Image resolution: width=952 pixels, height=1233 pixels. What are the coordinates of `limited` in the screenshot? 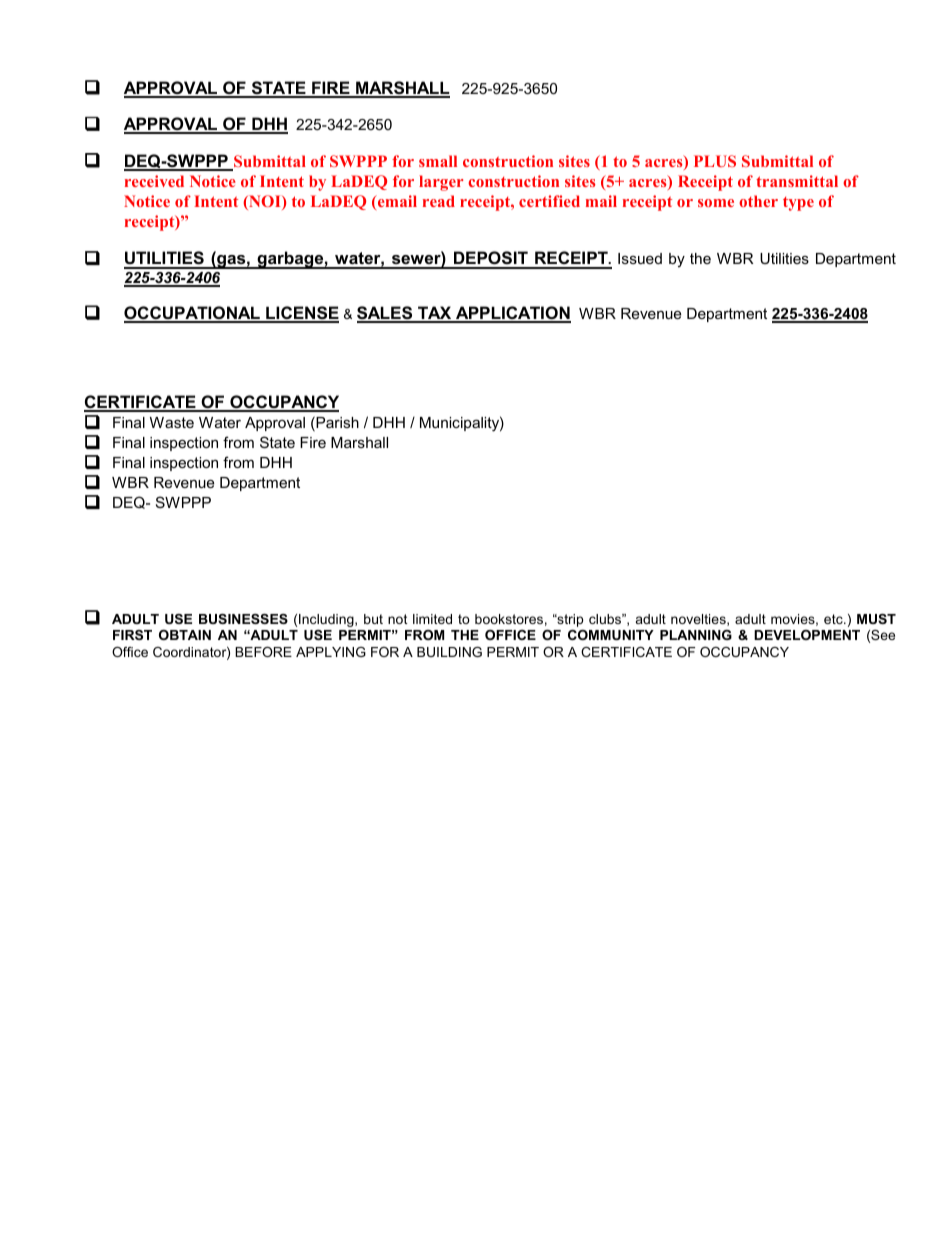 It's located at (432, 619).
